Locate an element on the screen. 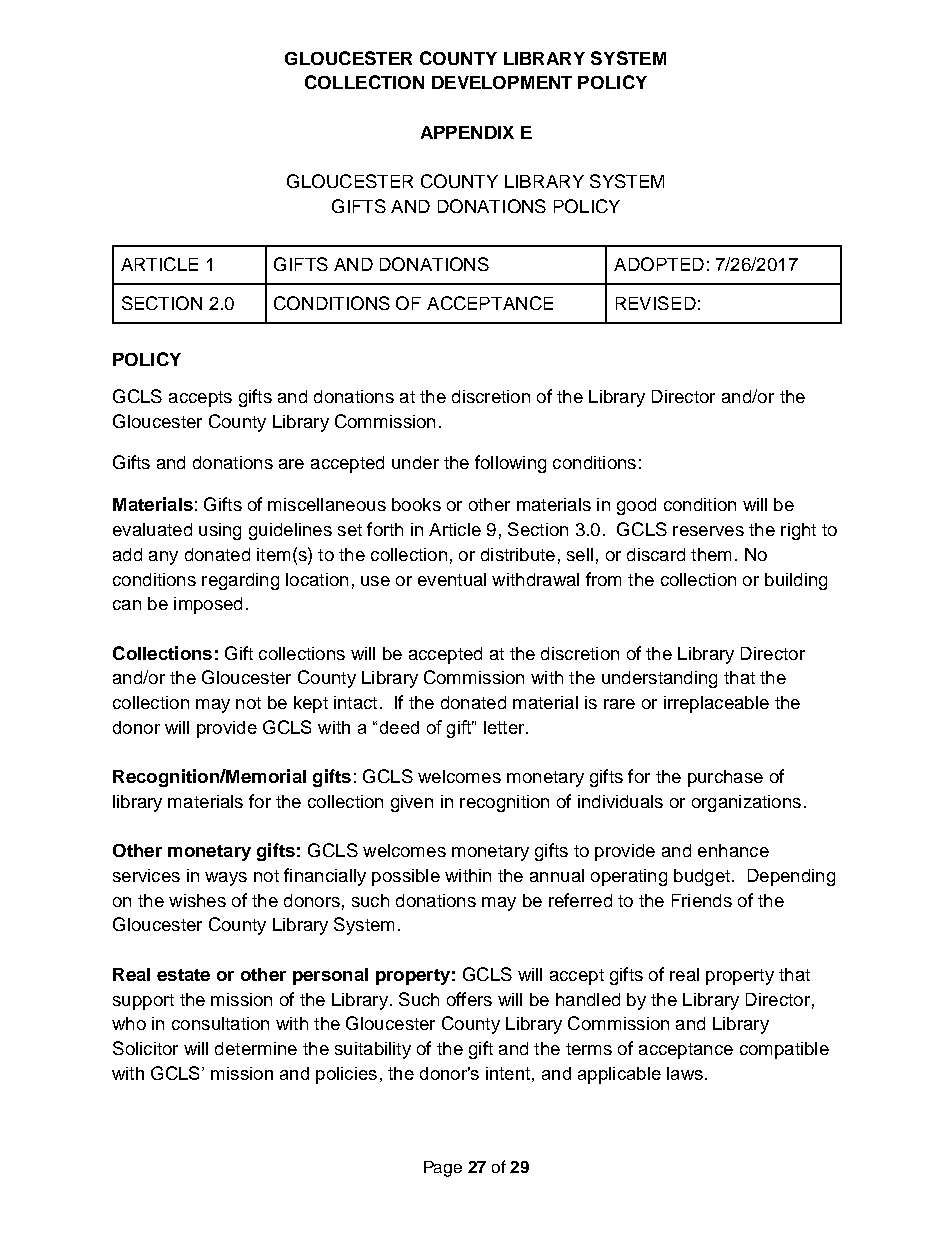 The height and width of the screenshot is (1233, 952). miscellaneous is located at coordinates (327, 504).
